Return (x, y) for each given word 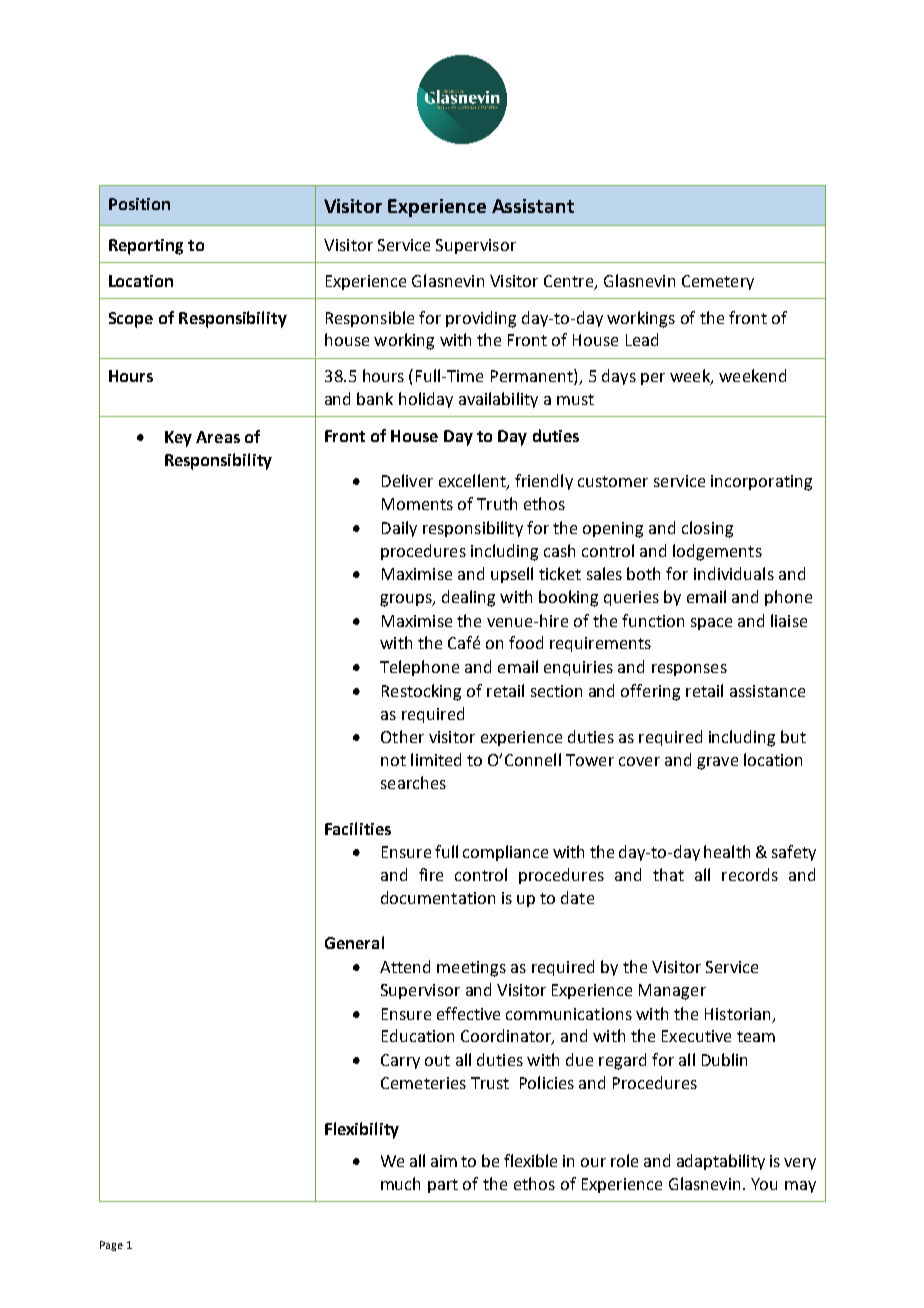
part (443, 1186)
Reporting (146, 247)
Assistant (533, 206)
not (393, 760)
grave (717, 763)
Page (111, 1246)
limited (436, 759)
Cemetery (718, 282)
